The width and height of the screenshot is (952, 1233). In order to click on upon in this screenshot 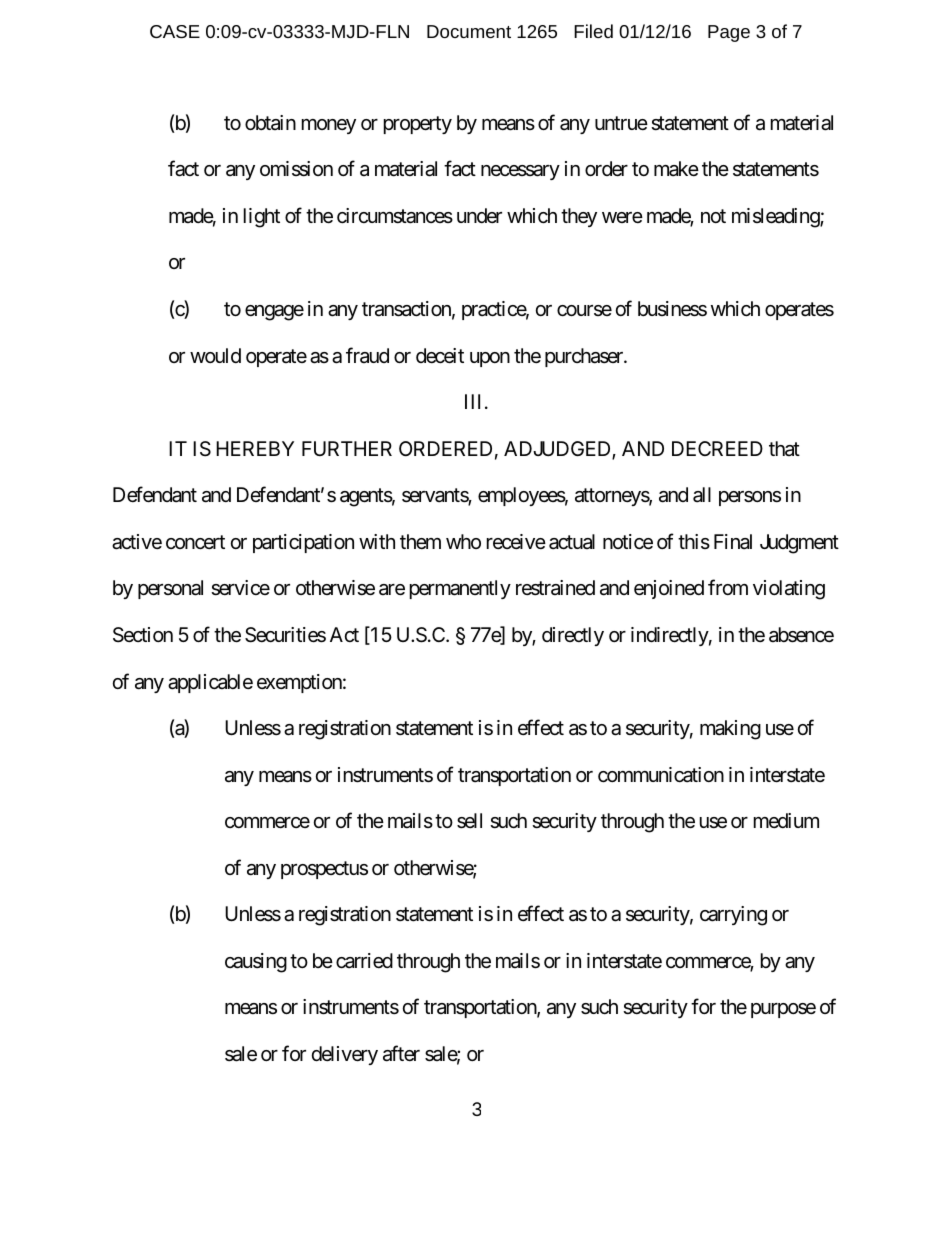, I will do `click(490, 359)`.
